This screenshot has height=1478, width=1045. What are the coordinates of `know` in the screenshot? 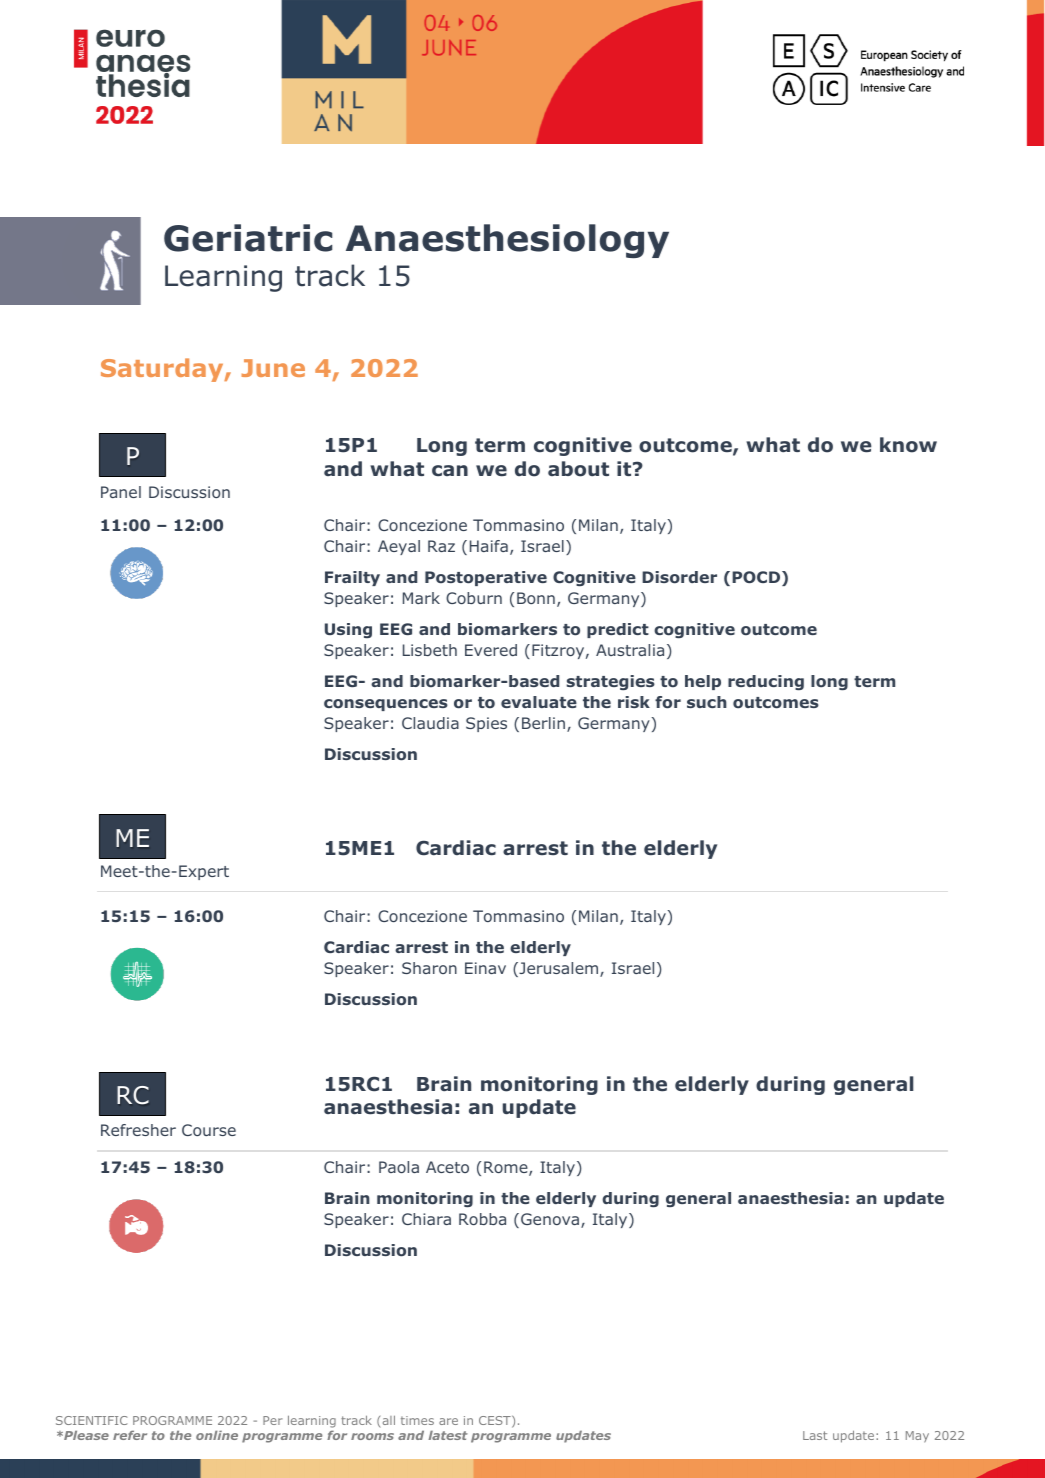 It's located at (908, 445).
